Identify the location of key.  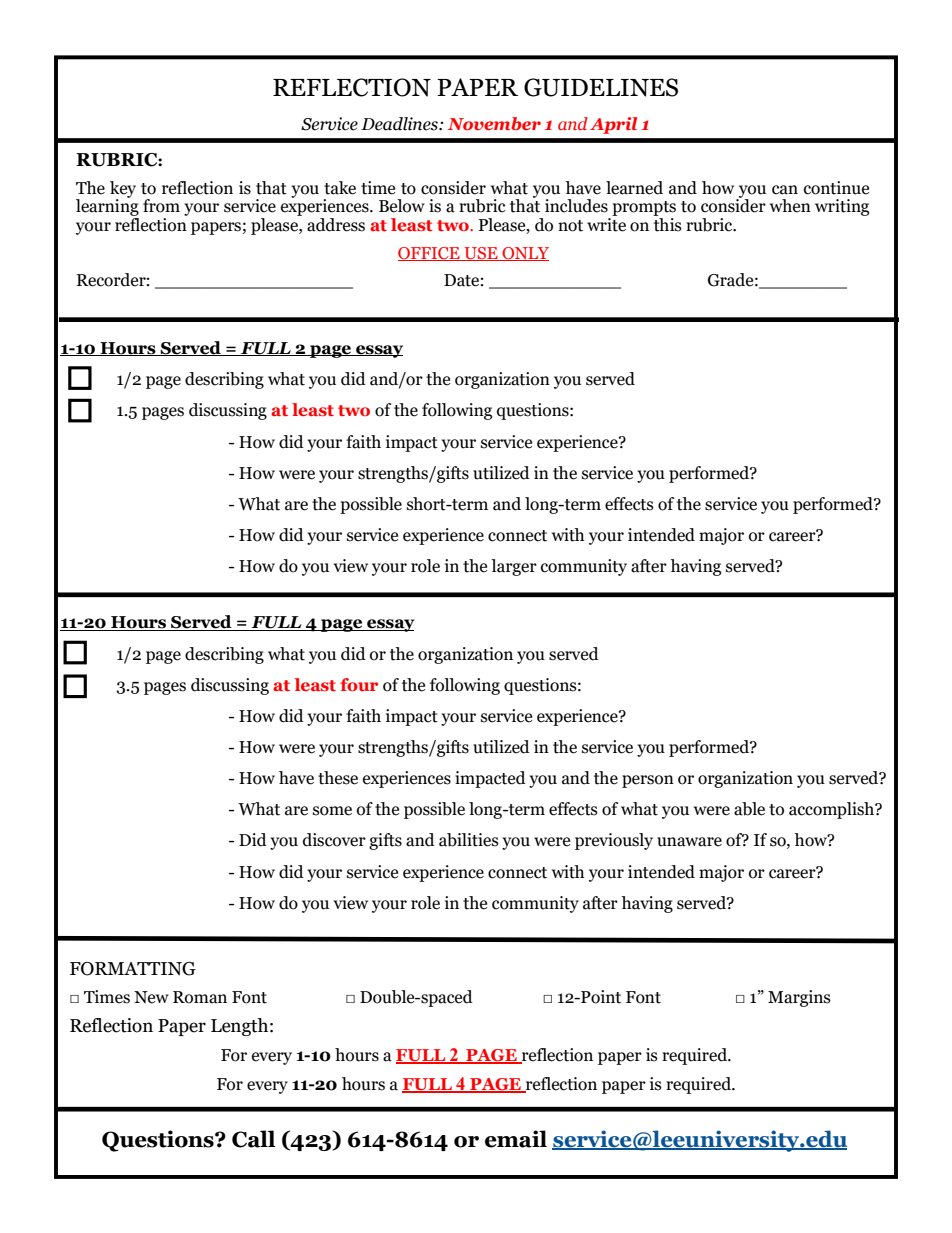
(123, 190).
